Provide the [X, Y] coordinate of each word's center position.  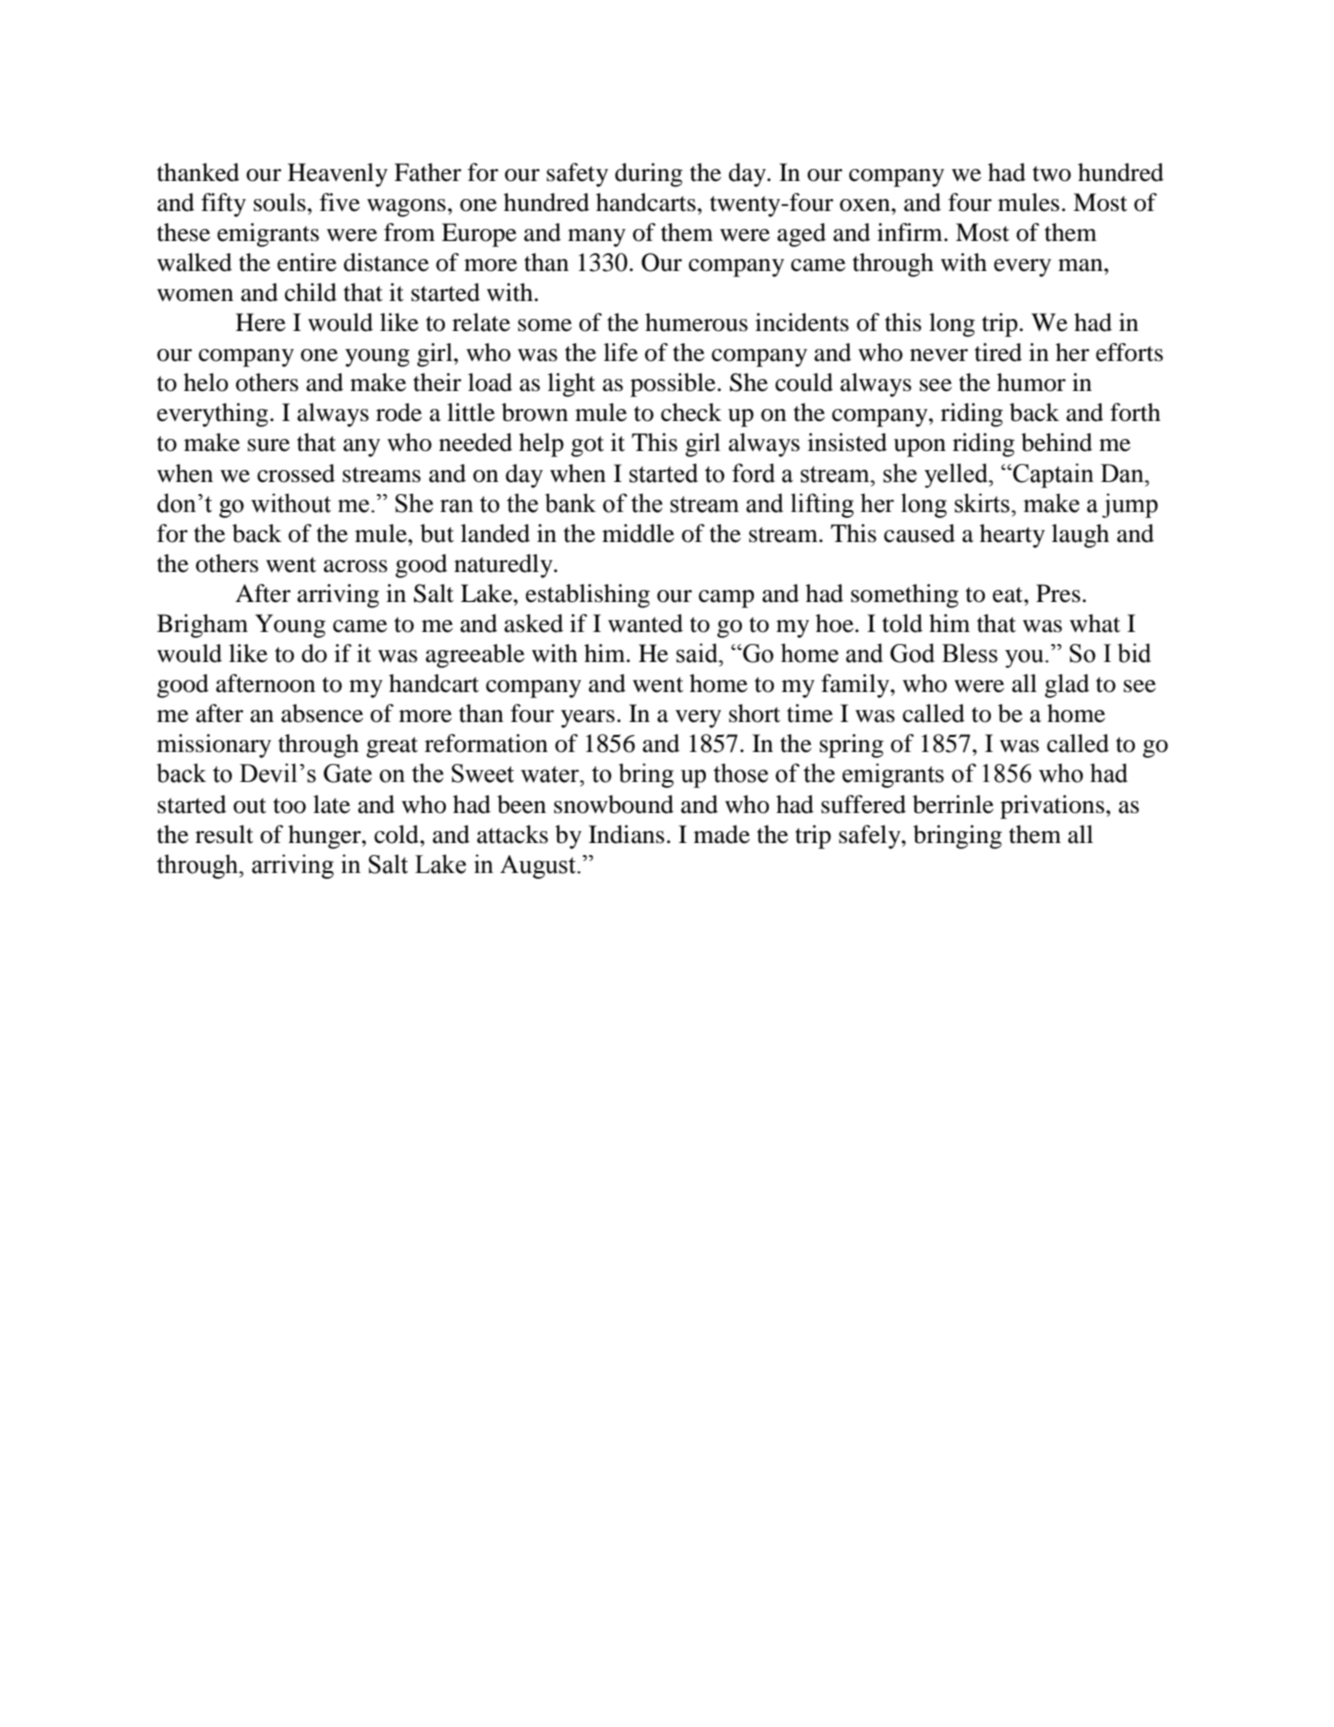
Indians [626, 834]
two [1052, 174]
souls [281, 202]
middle [638, 533]
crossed [296, 473]
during [649, 175]
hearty [1012, 536]
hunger [325, 837]
